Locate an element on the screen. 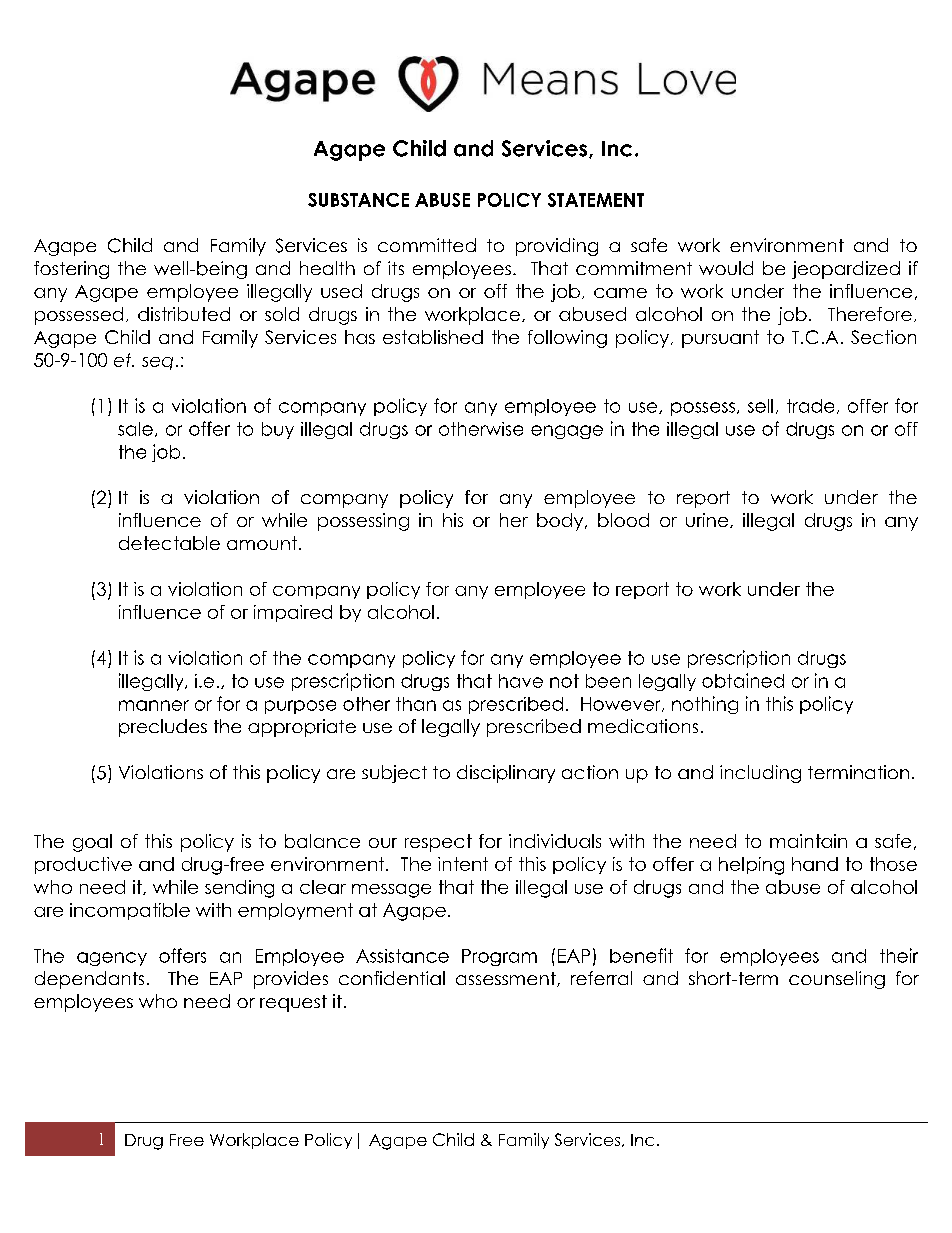 The image size is (952, 1233). body is located at coordinates (561, 522).
